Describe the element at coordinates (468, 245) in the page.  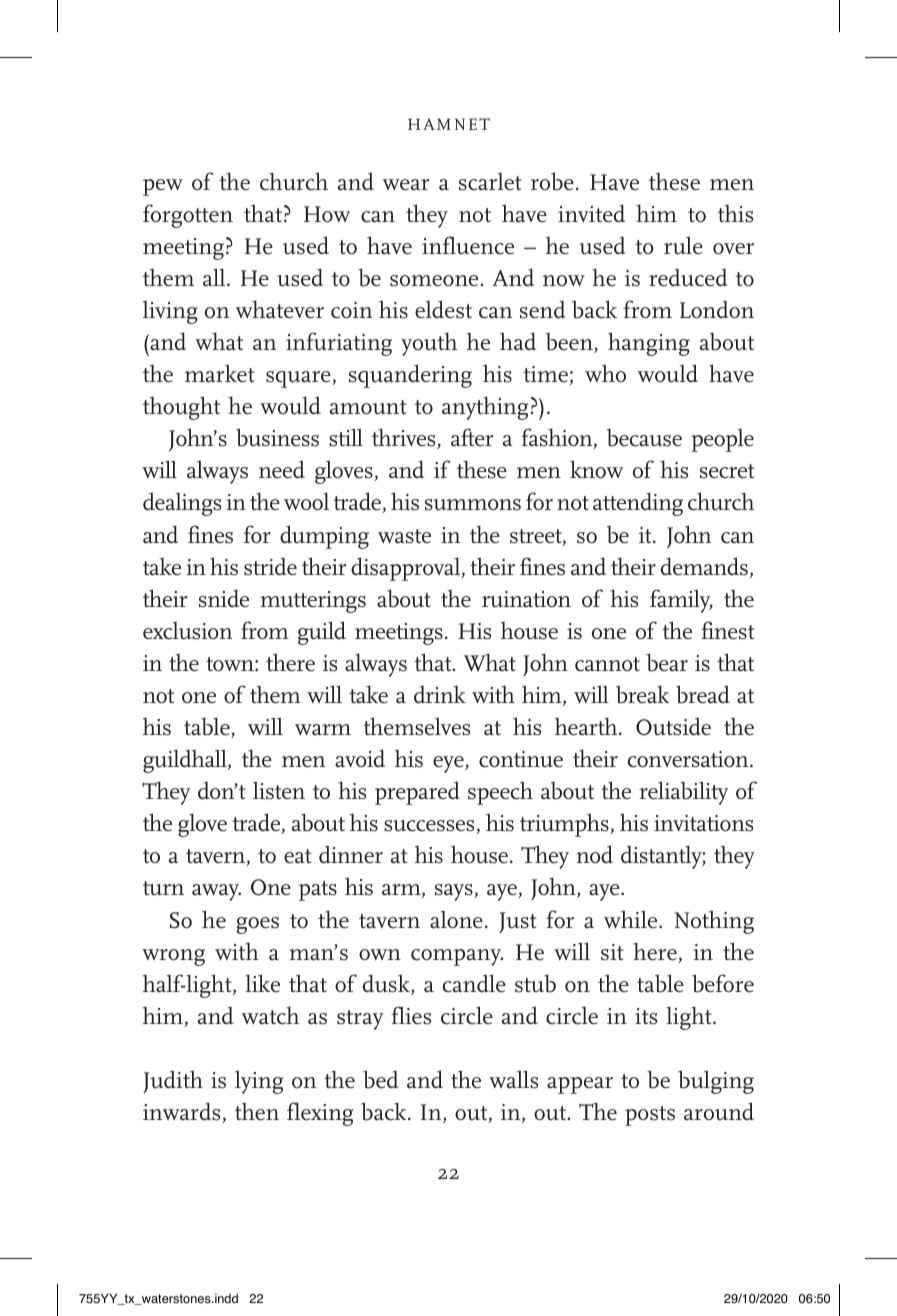
I see `influence` at that location.
